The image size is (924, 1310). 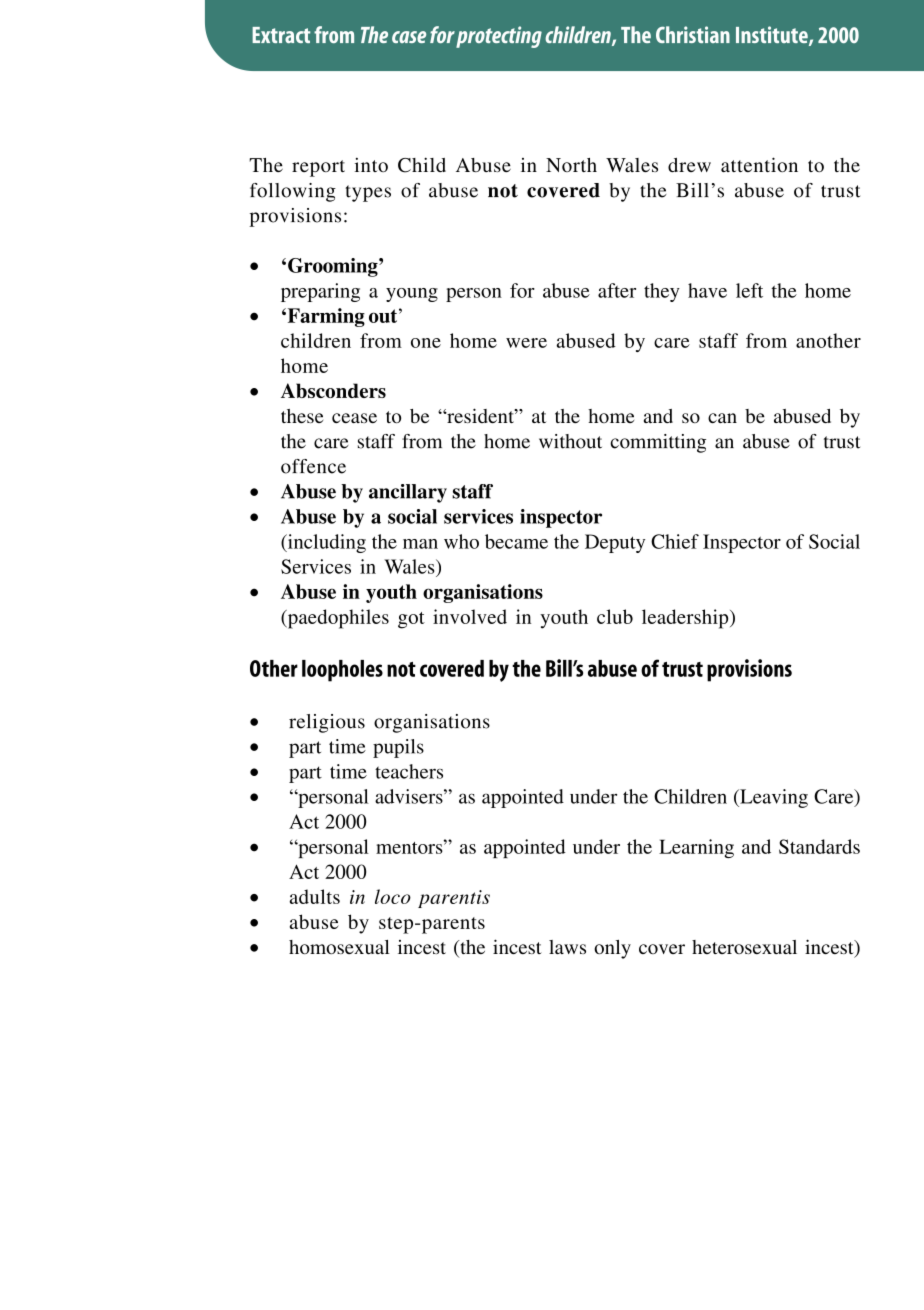 I want to click on preparing, so click(x=320, y=292).
